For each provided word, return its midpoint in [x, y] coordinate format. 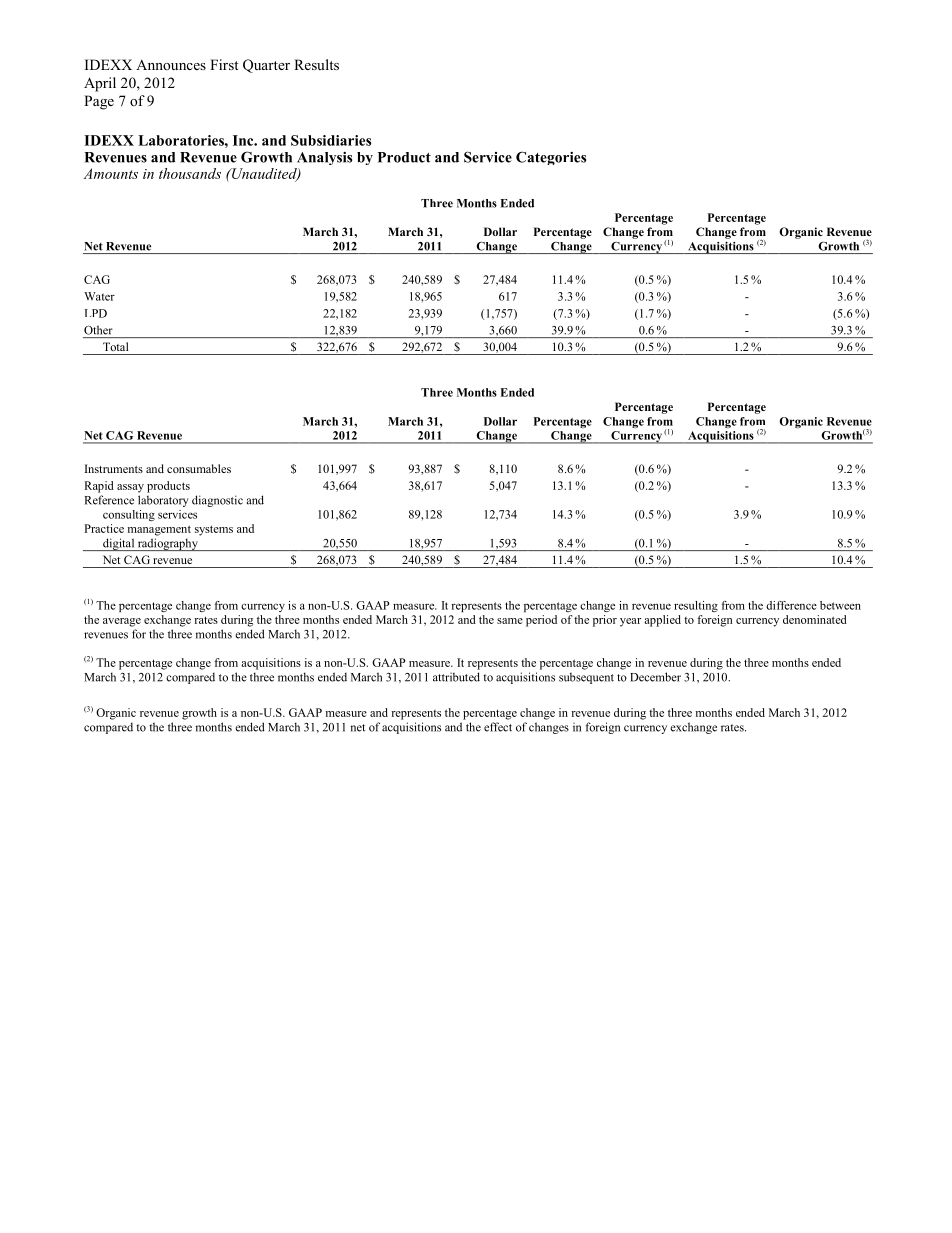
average [122, 622]
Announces [171, 64]
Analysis [324, 158]
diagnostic [217, 501]
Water [99, 296]
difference [791, 605]
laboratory [163, 501]
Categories [551, 158]
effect [498, 727]
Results [316, 64]
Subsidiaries [331, 140]
